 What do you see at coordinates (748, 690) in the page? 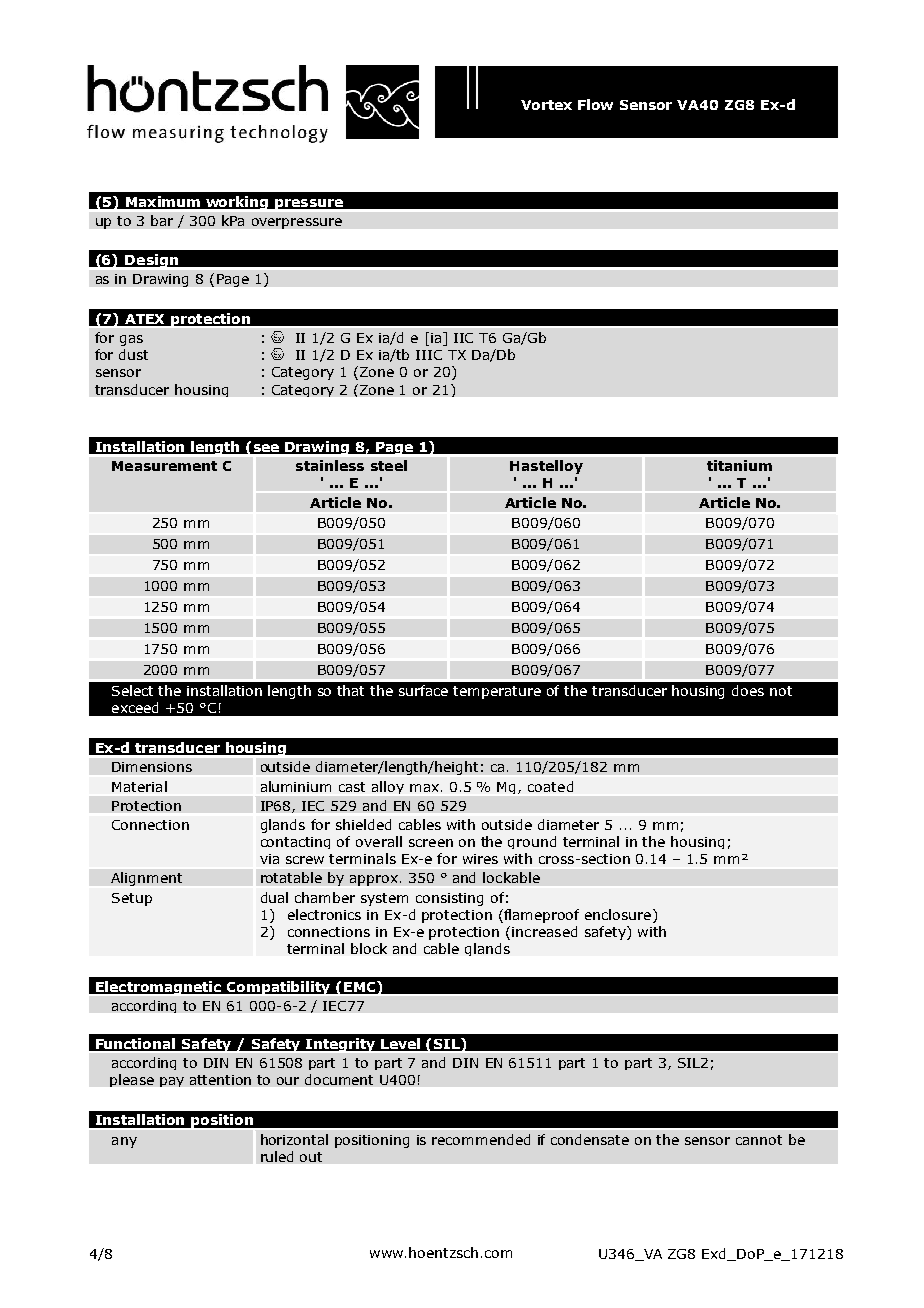
I see `does` at bounding box center [748, 690].
